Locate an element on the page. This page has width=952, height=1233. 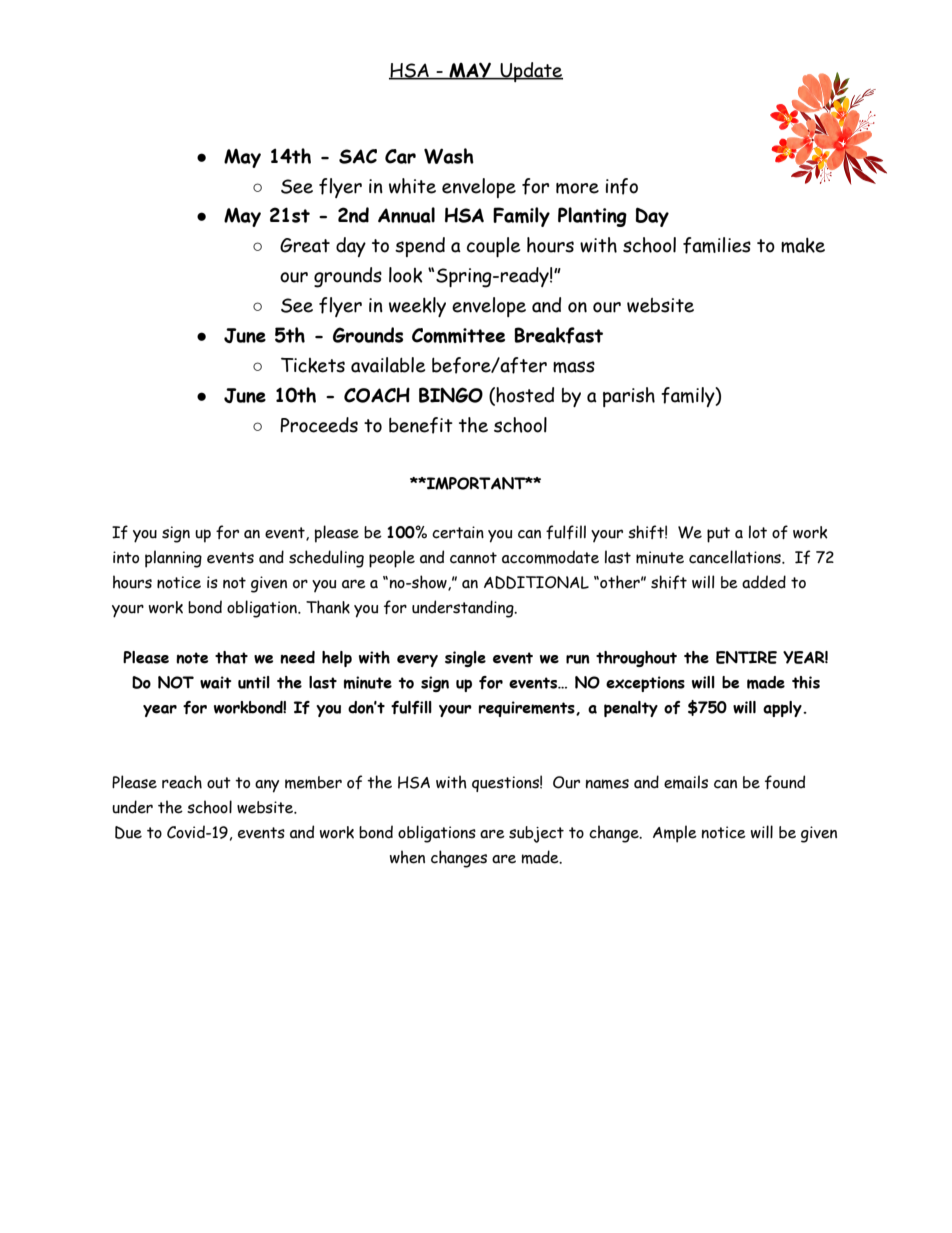
note is located at coordinates (192, 658).
